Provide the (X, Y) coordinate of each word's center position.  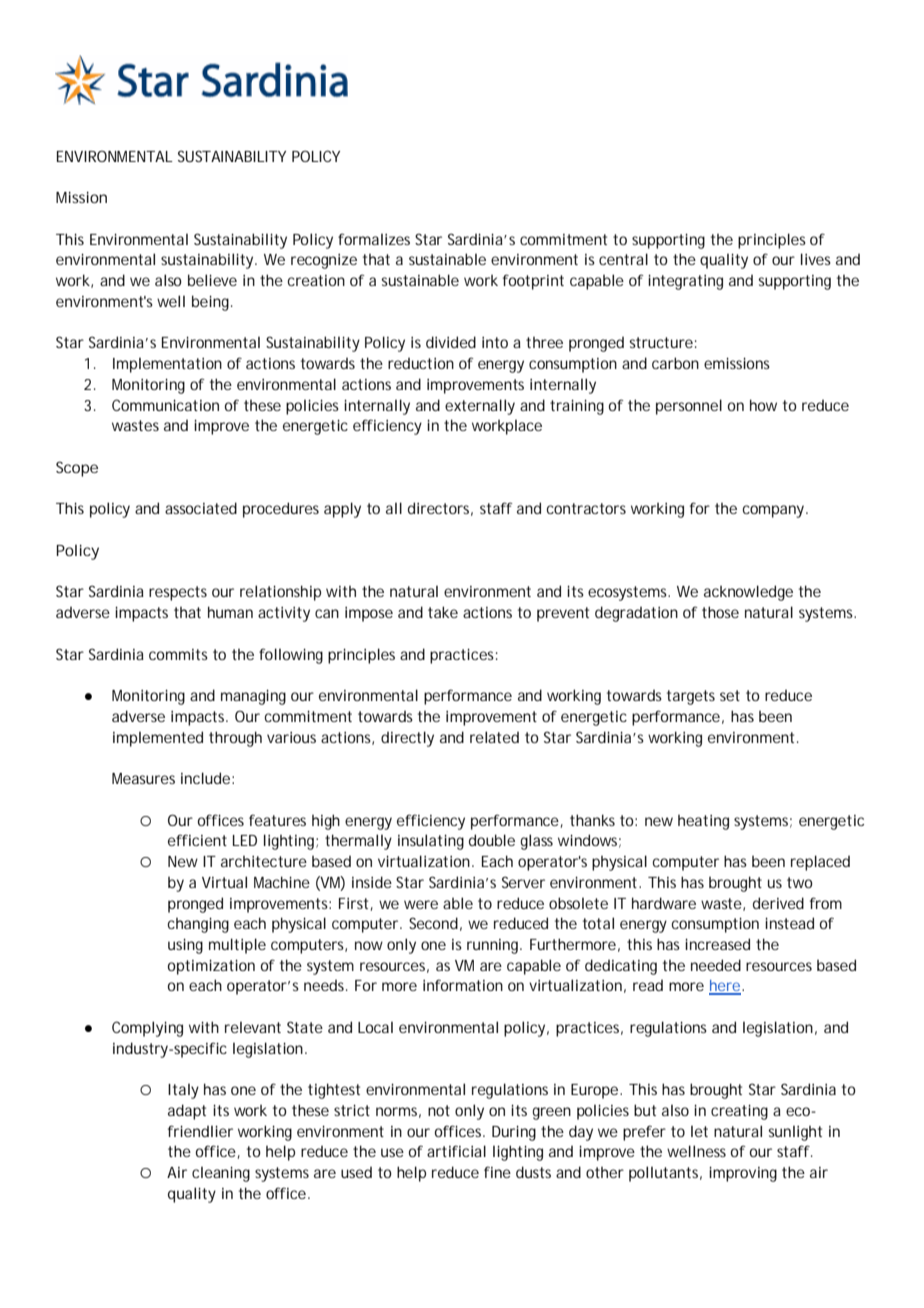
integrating (685, 282)
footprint (533, 282)
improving (743, 1174)
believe (212, 280)
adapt (187, 1112)
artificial (456, 1151)
